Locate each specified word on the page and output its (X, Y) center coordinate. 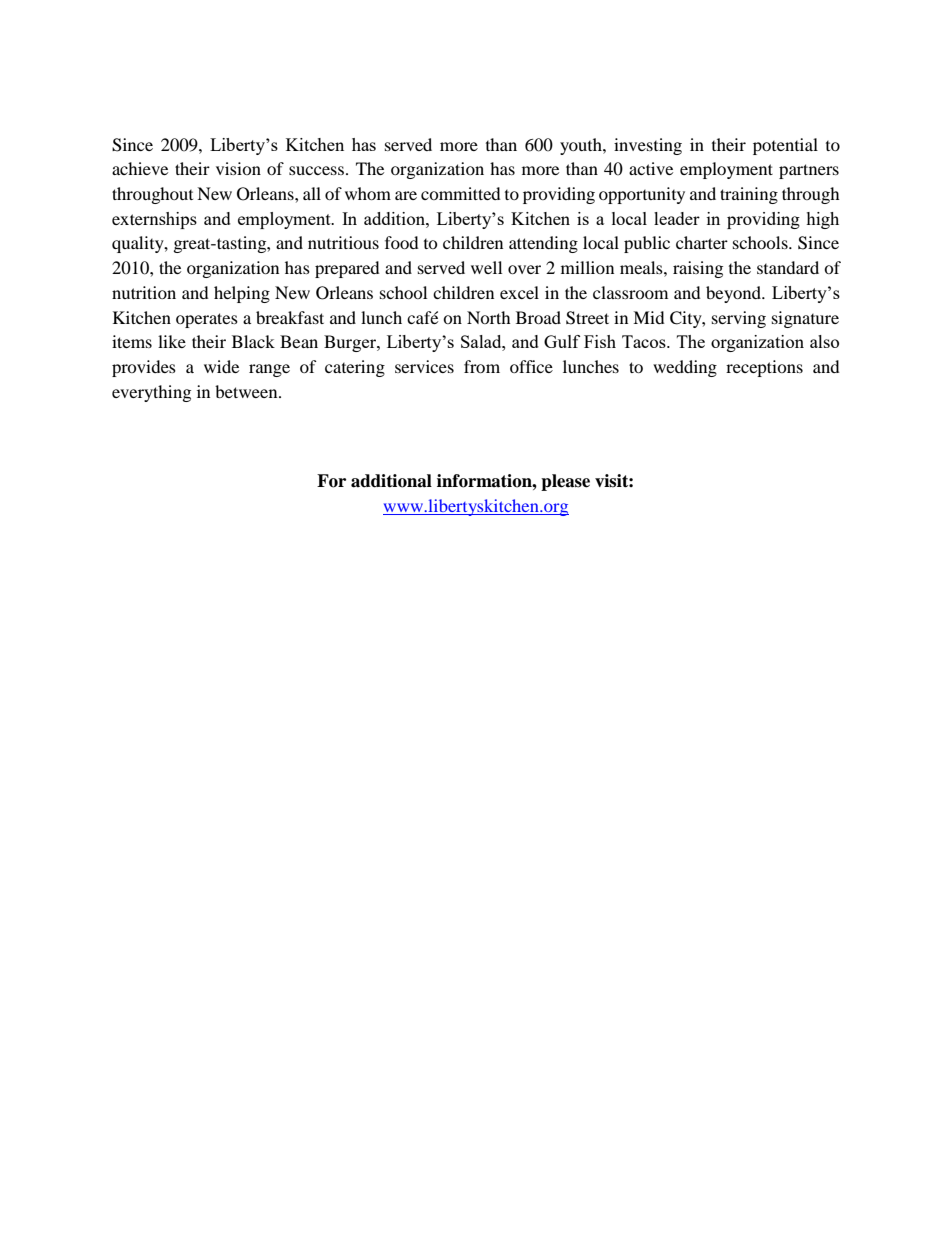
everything (151, 393)
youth (582, 146)
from (482, 366)
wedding (685, 368)
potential (785, 146)
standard (788, 267)
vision (238, 168)
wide (221, 366)
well (486, 267)
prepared (347, 269)
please (565, 482)
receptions (764, 368)
